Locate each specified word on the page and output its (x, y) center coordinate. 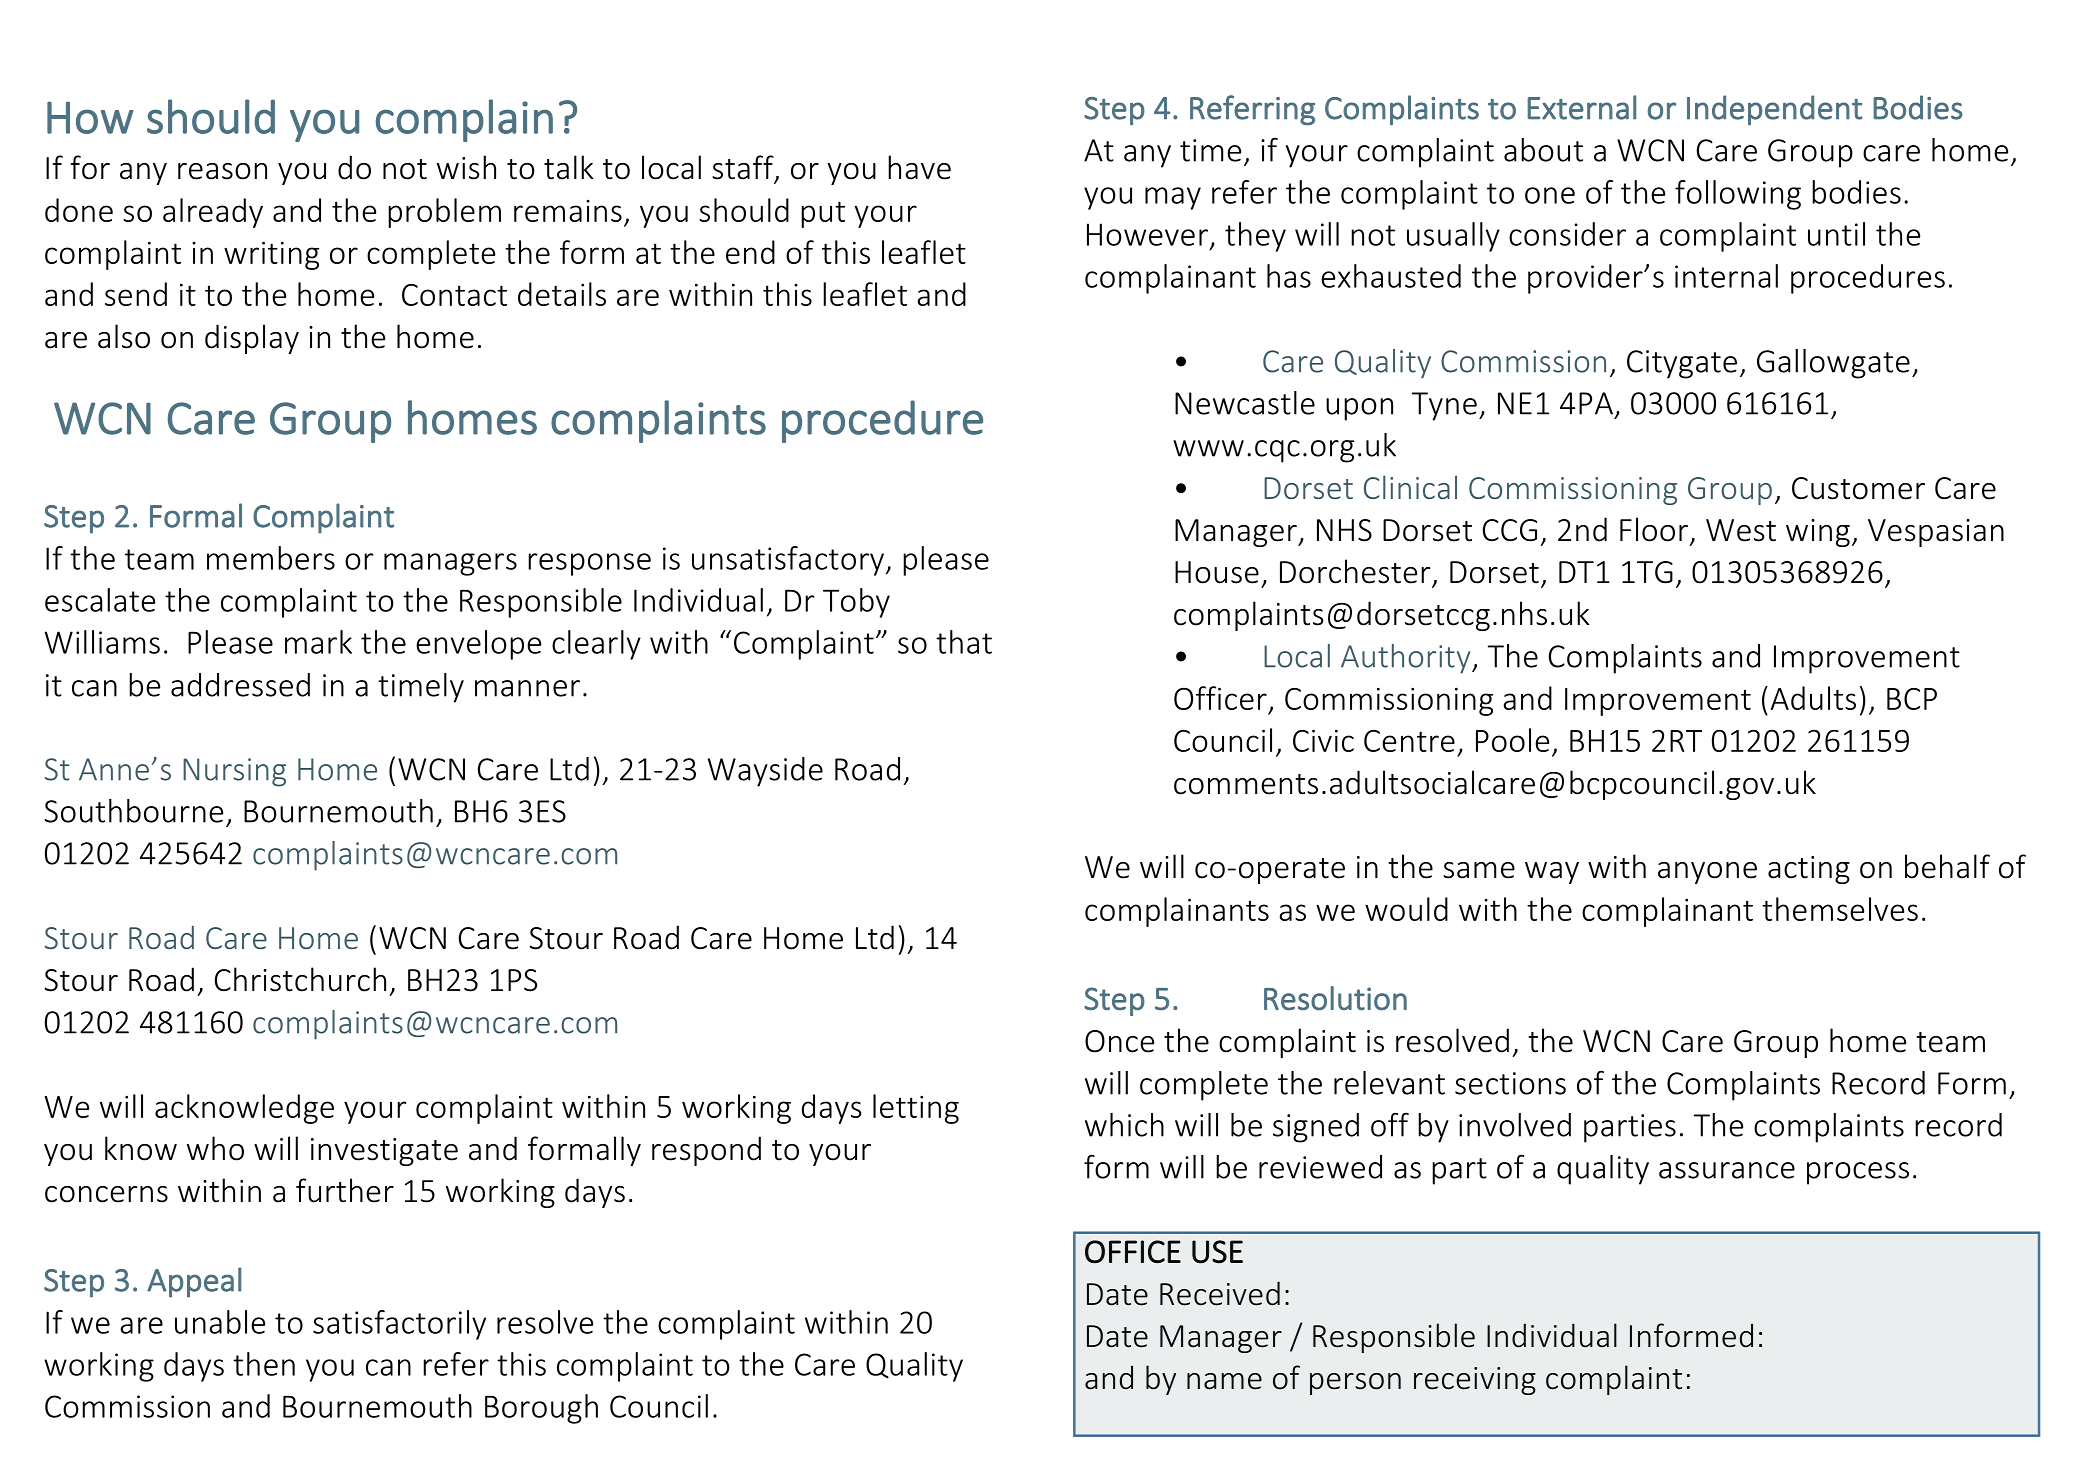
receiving (1475, 1381)
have (919, 167)
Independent (1775, 110)
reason (222, 171)
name (1224, 1381)
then (264, 1364)
